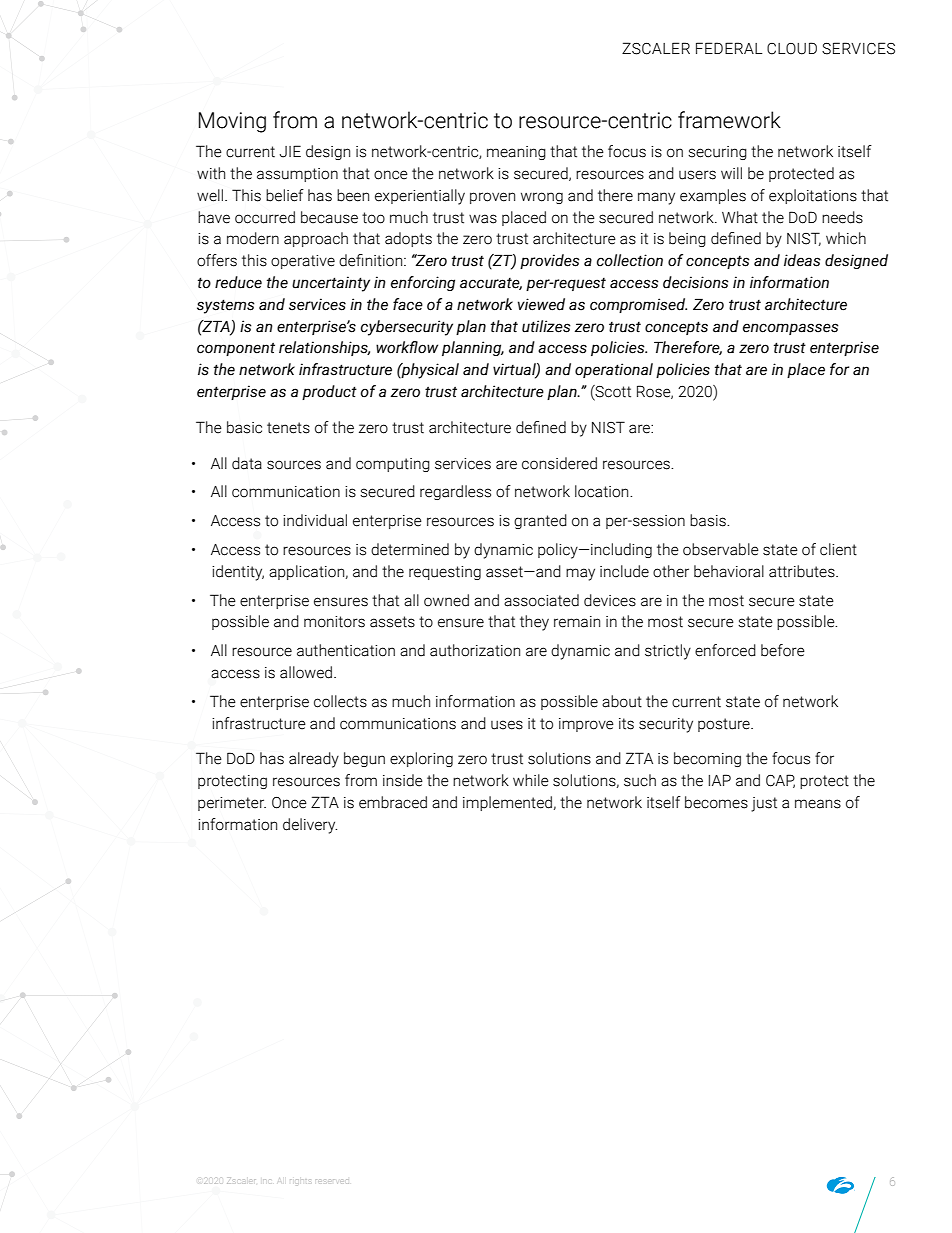  I want to click on delivery, so click(310, 826).
